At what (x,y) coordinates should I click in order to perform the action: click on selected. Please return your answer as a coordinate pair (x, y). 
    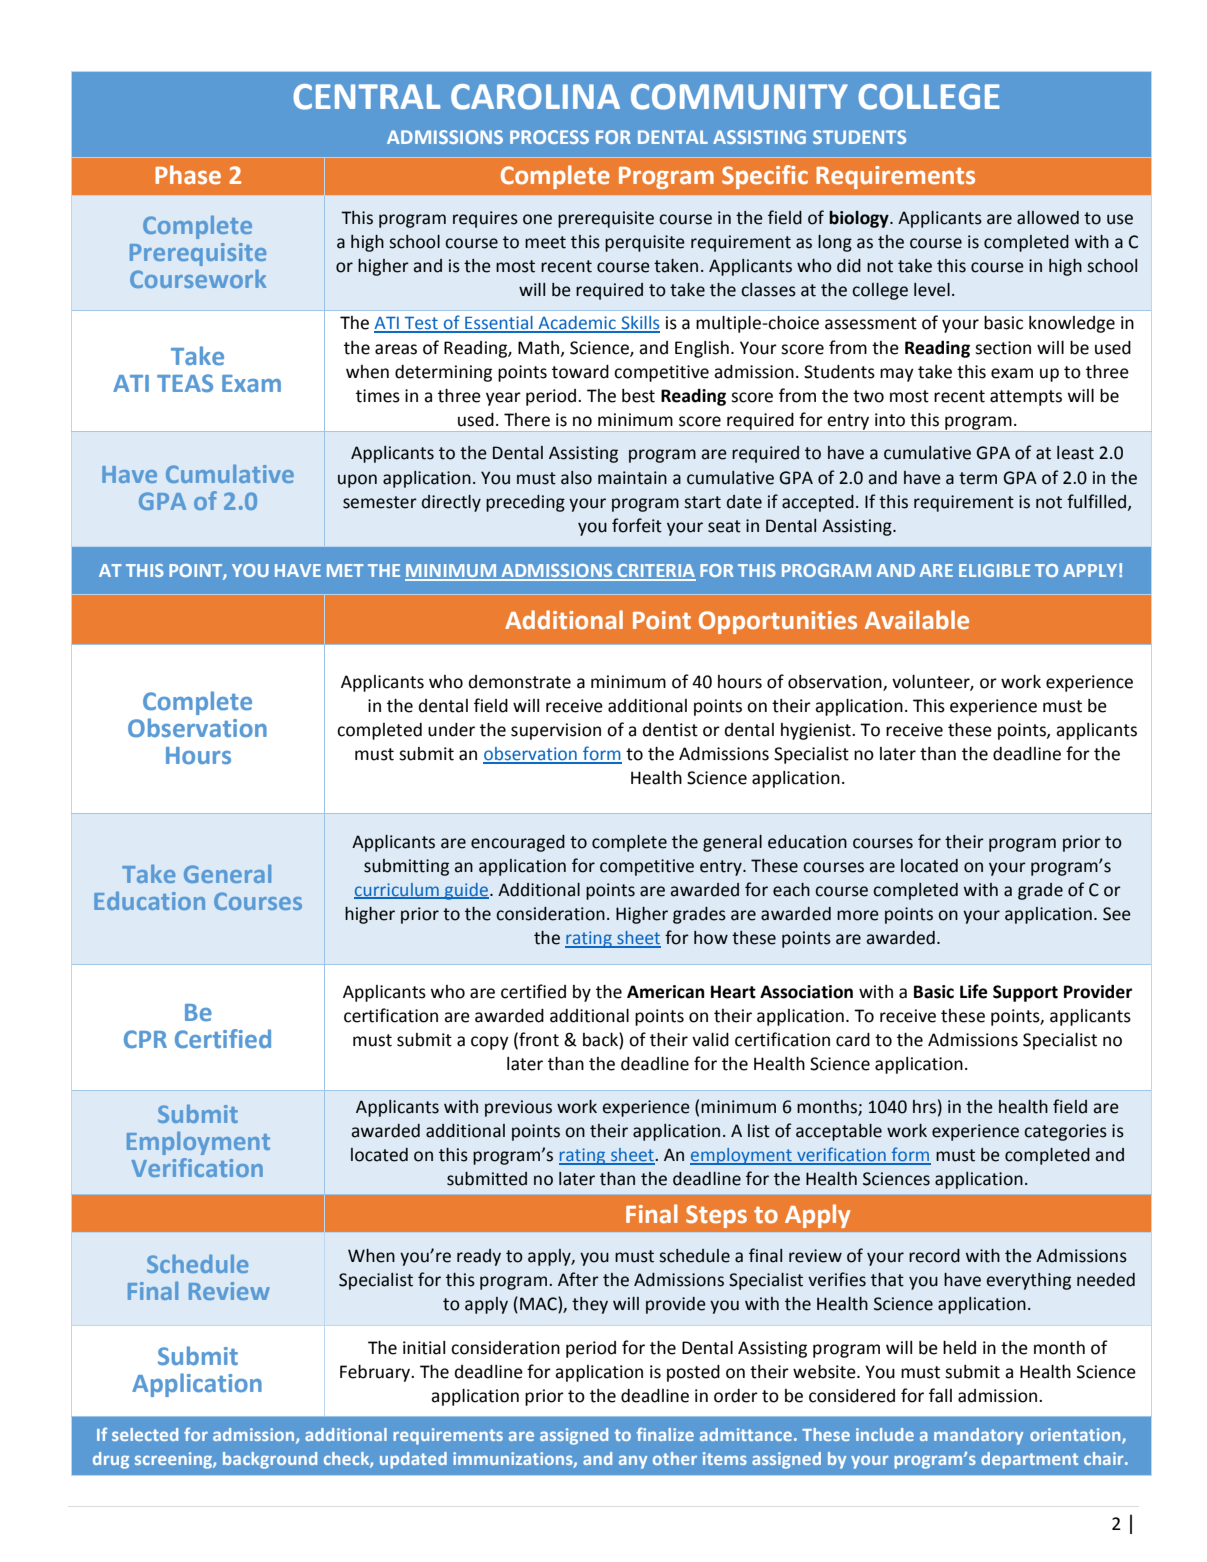
    Looking at the image, I should click on (145, 1434).
